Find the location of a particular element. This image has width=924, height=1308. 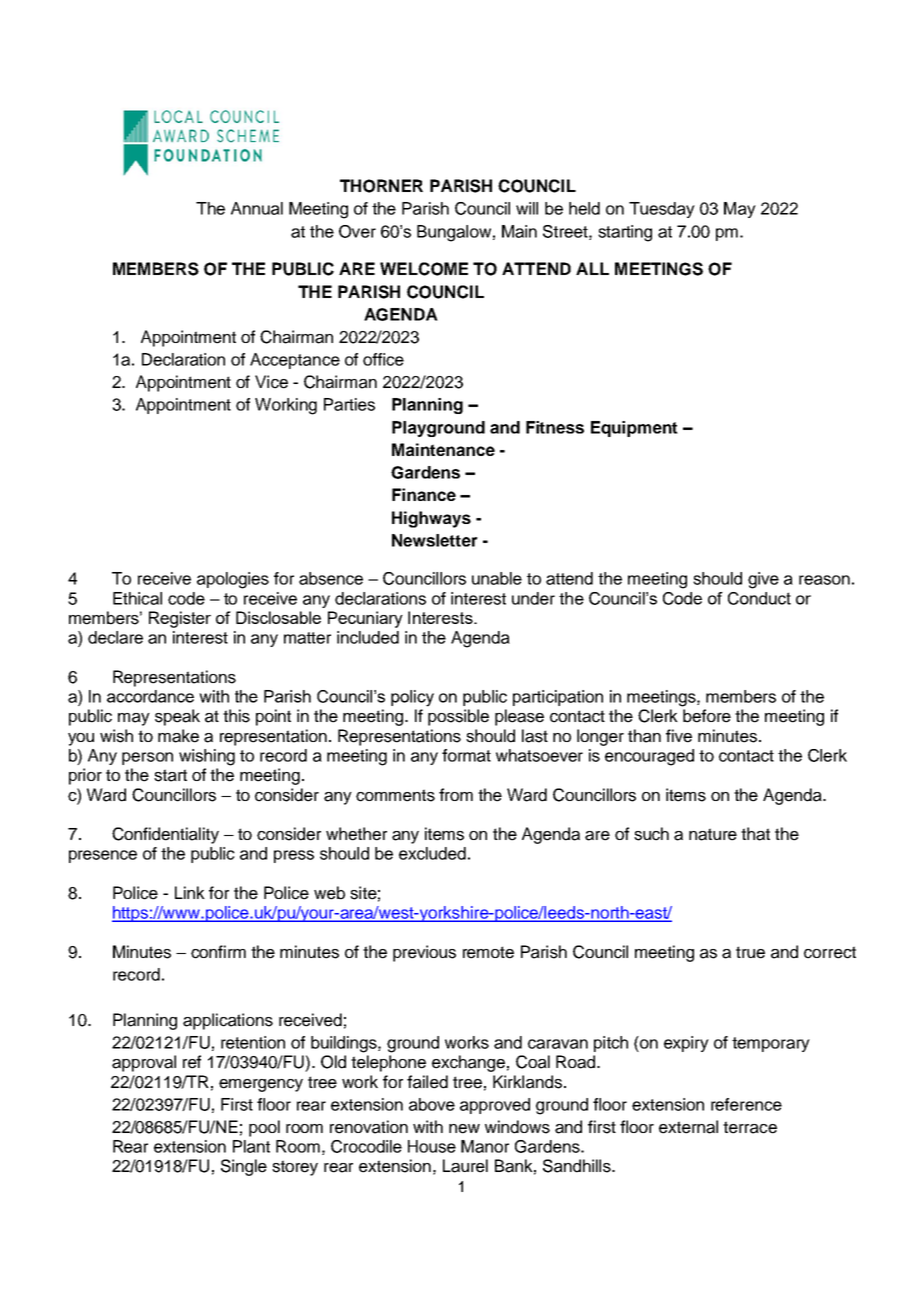

WELCOME is located at coordinates (424, 269).
